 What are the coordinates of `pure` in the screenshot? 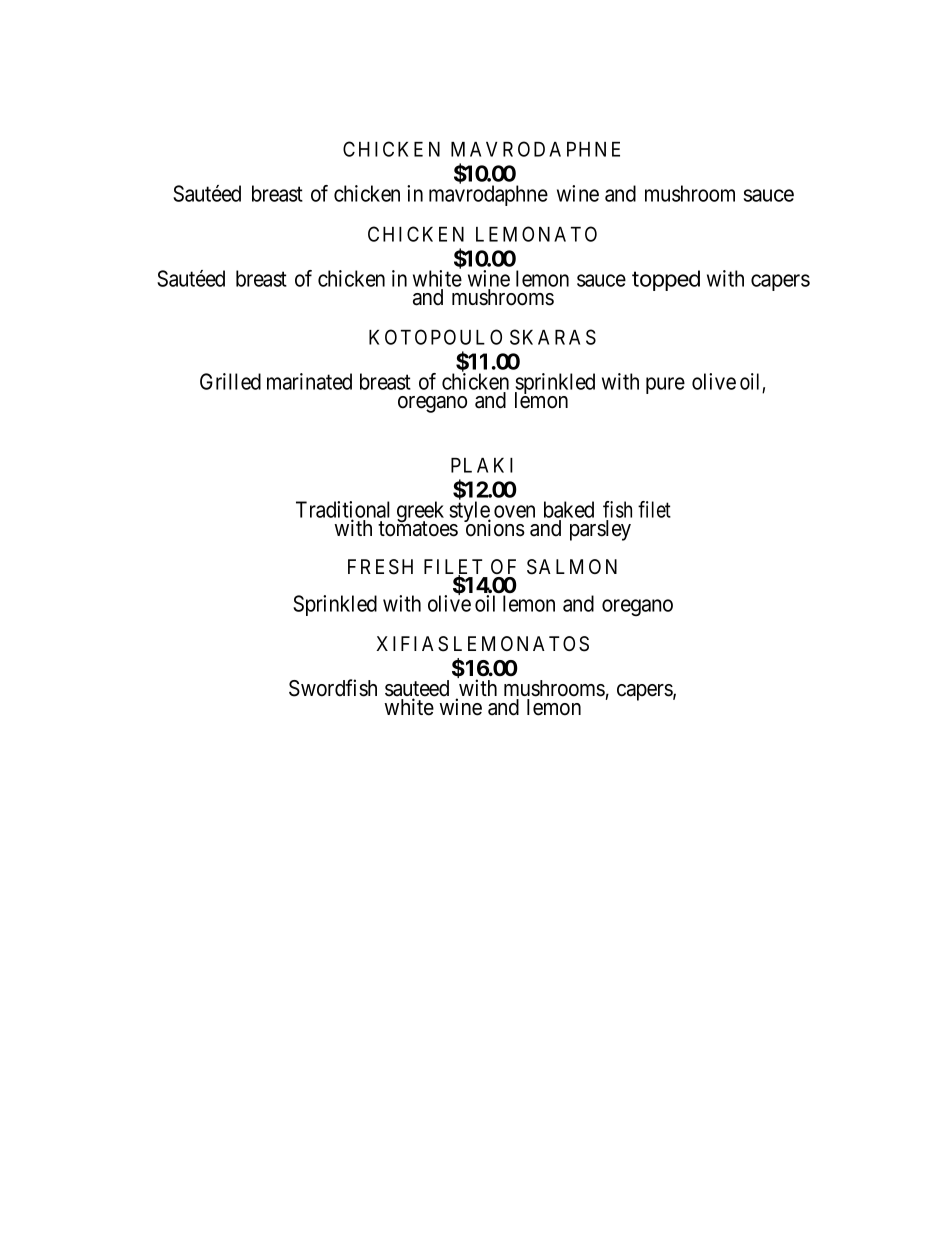 It's located at (665, 385).
